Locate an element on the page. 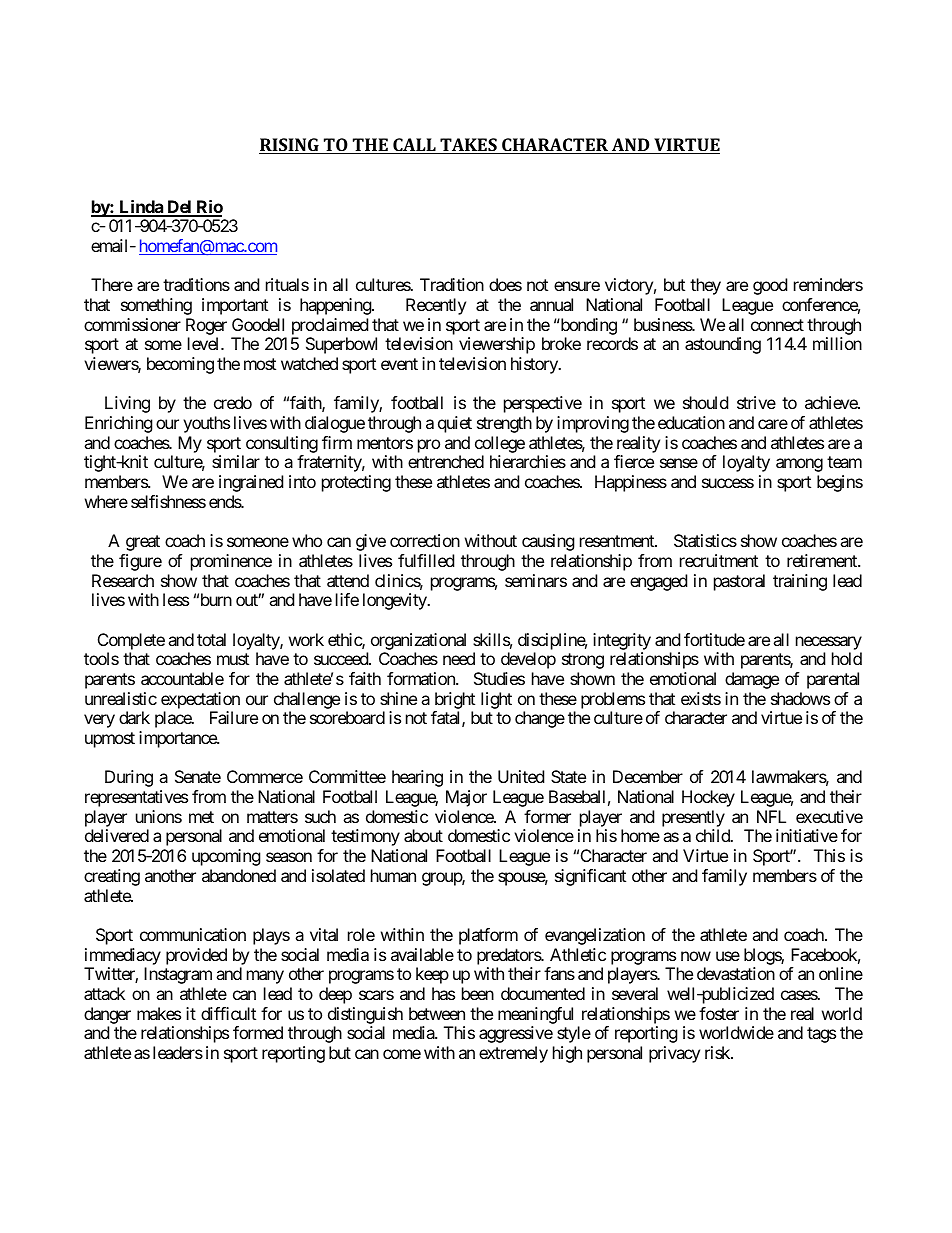  they is located at coordinates (705, 286).
